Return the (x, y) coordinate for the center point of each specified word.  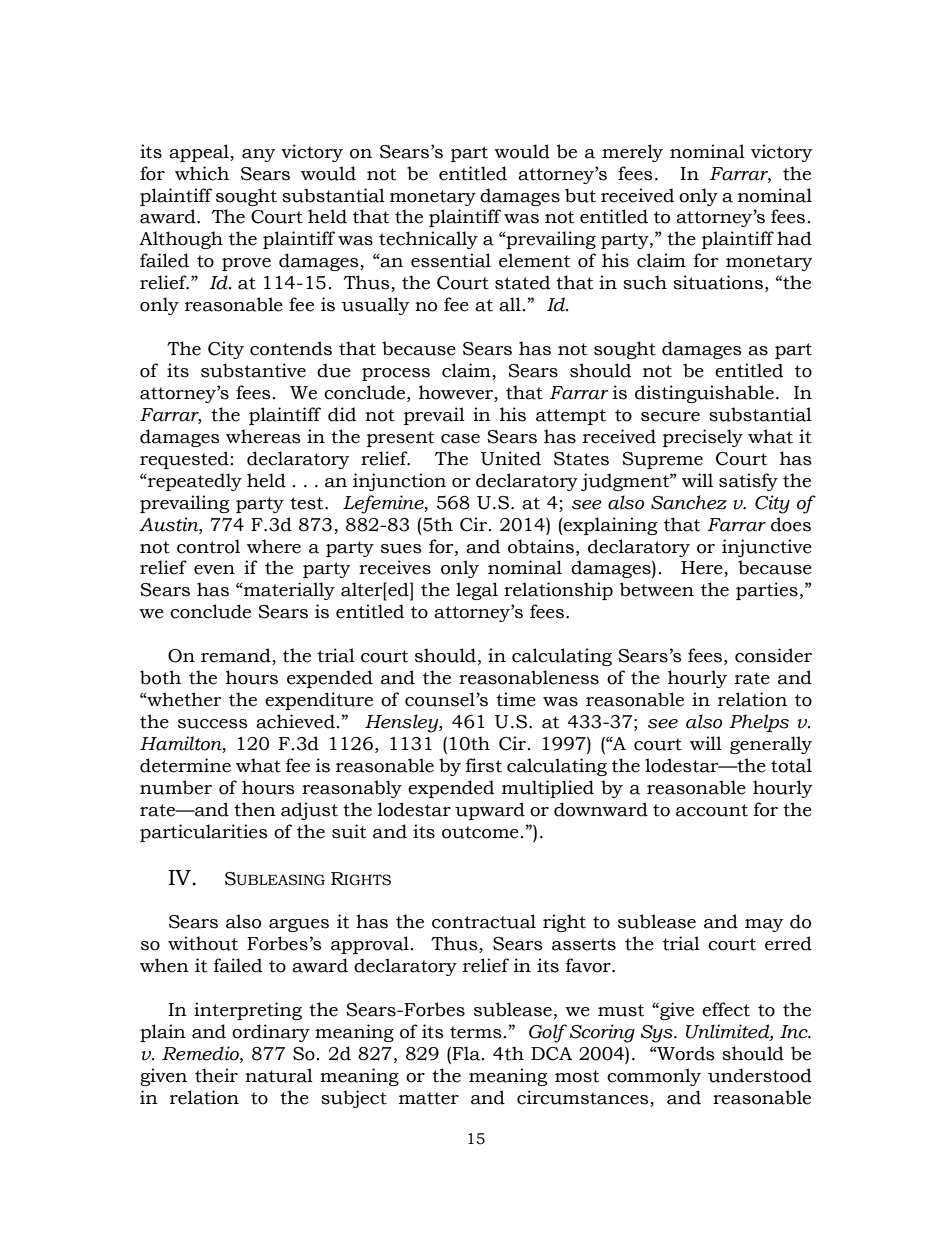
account (712, 810)
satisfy (748, 482)
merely (632, 153)
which (202, 173)
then (255, 809)
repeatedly (194, 482)
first (484, 765)
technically (428, 240)
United (511, 458)
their (216, 1075)
